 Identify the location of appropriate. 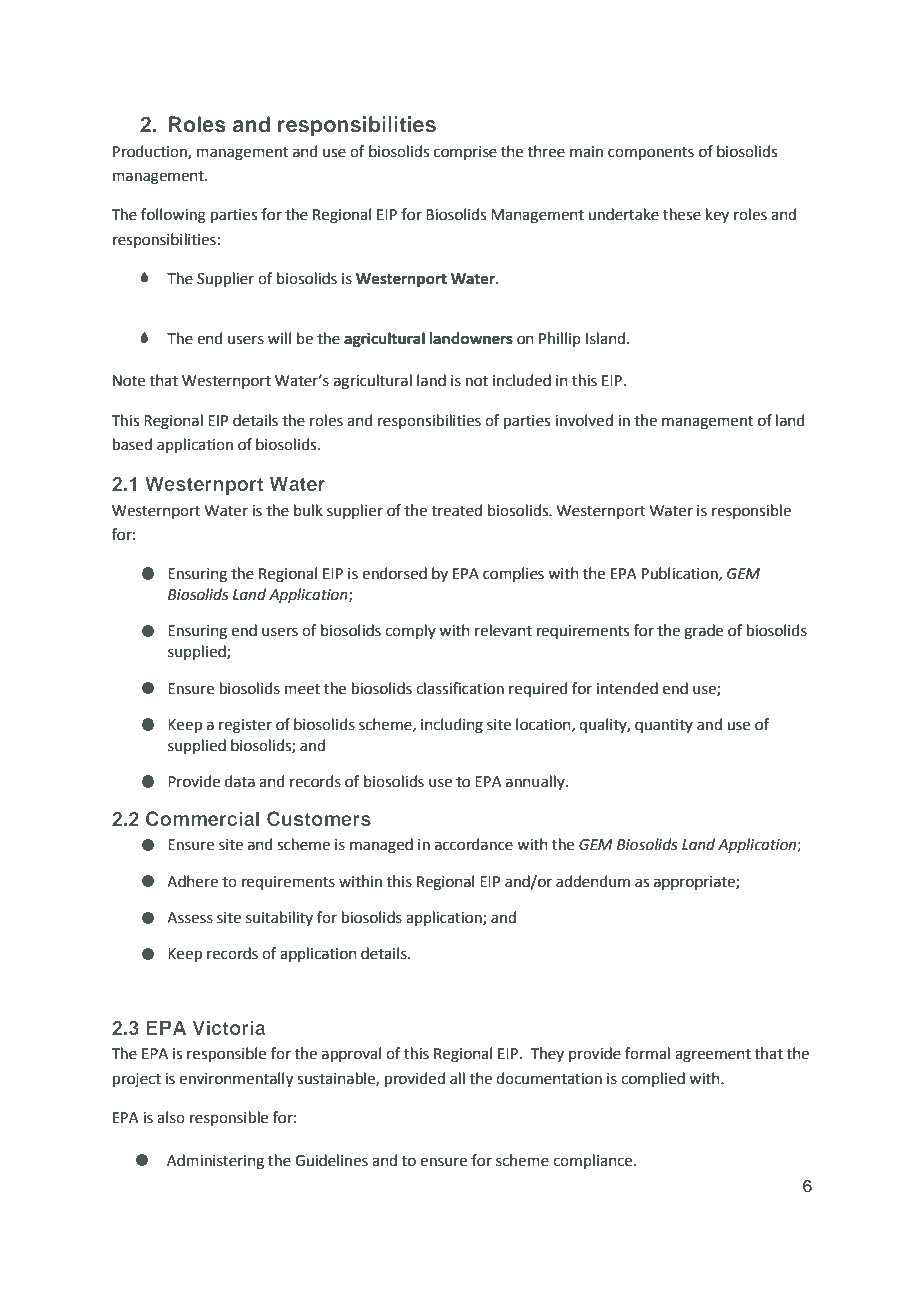
(695, 883).
